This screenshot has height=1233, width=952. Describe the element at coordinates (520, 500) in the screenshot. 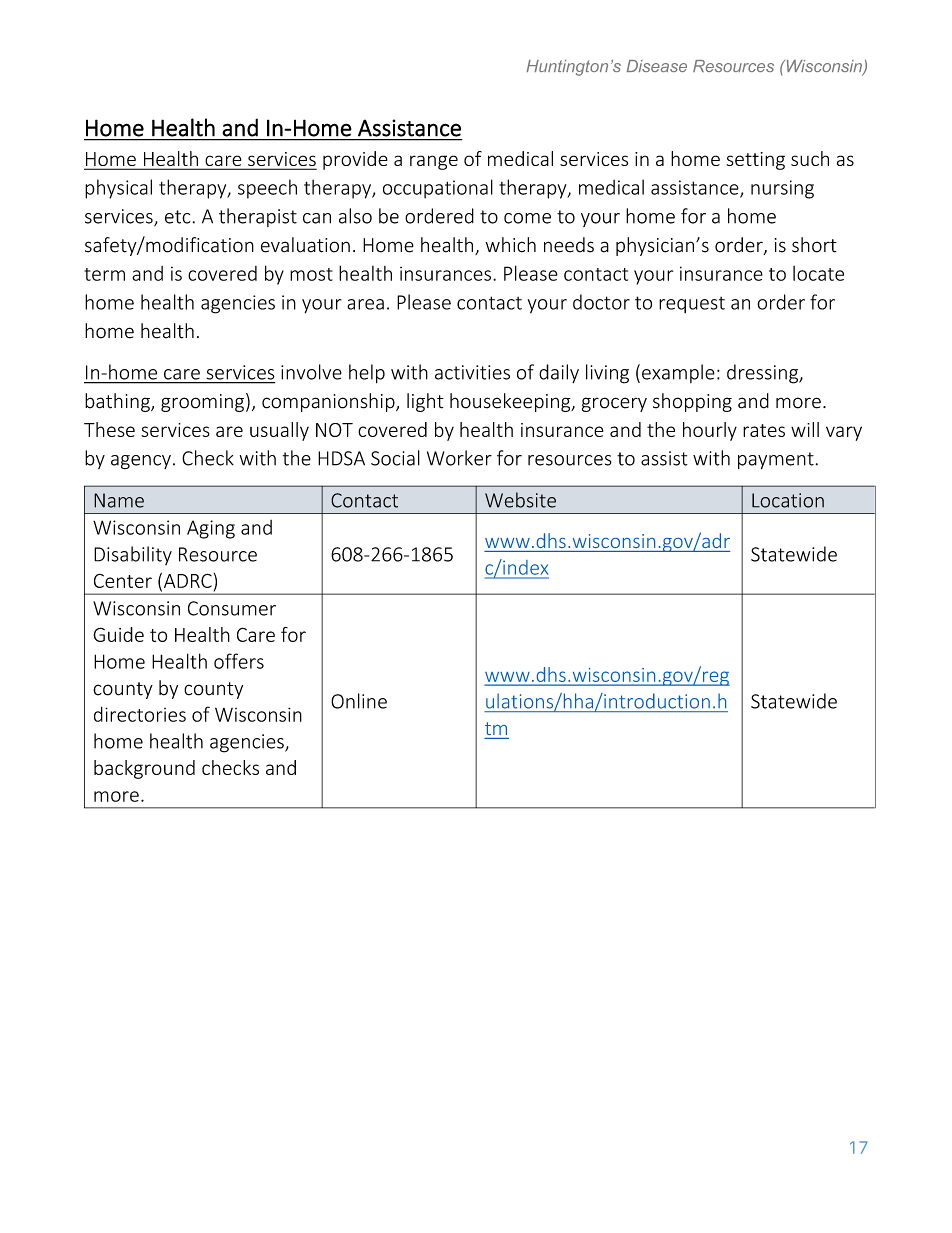

I see `Website` at that location.
